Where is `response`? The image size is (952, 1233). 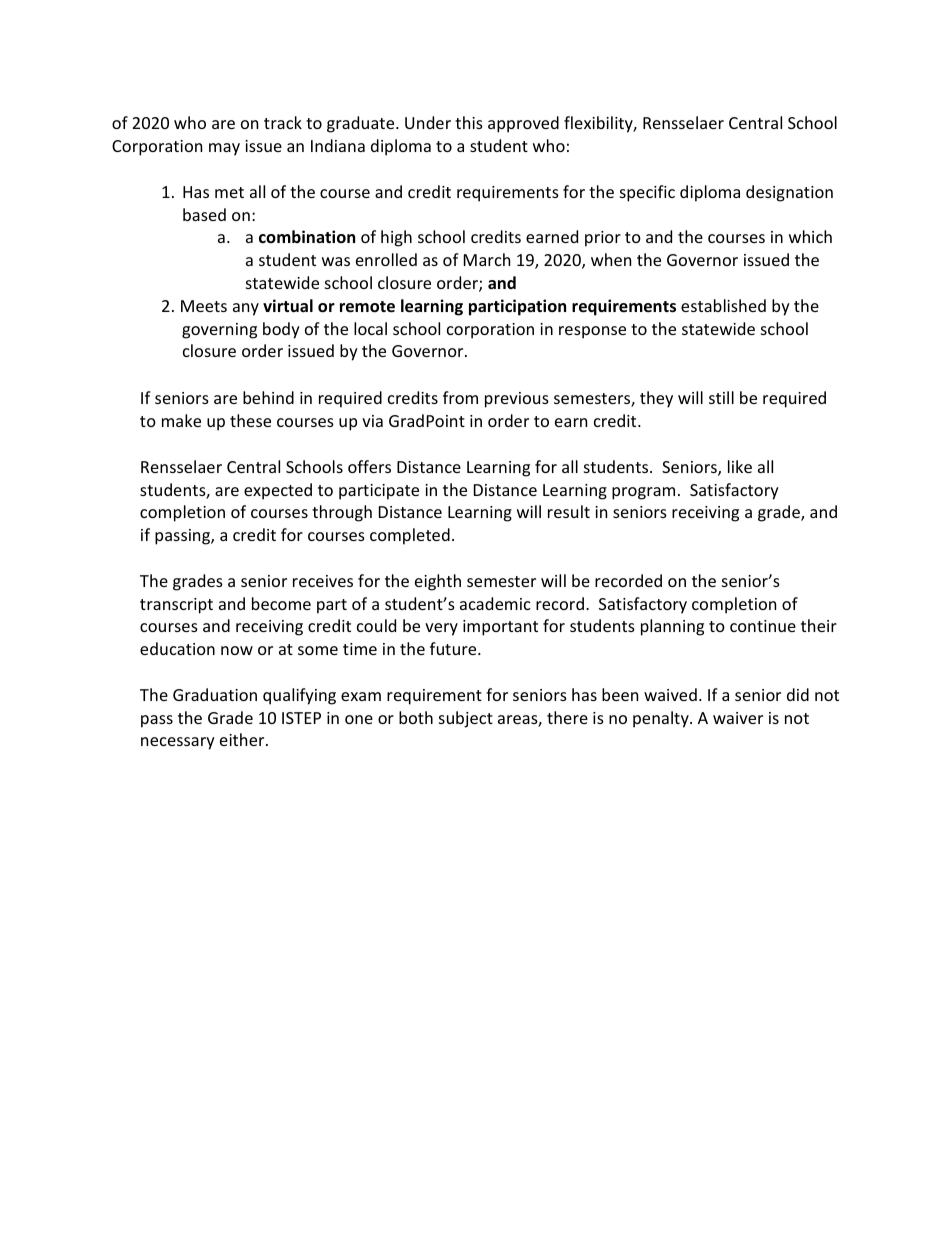 response is located at coordinates (592, 332).
